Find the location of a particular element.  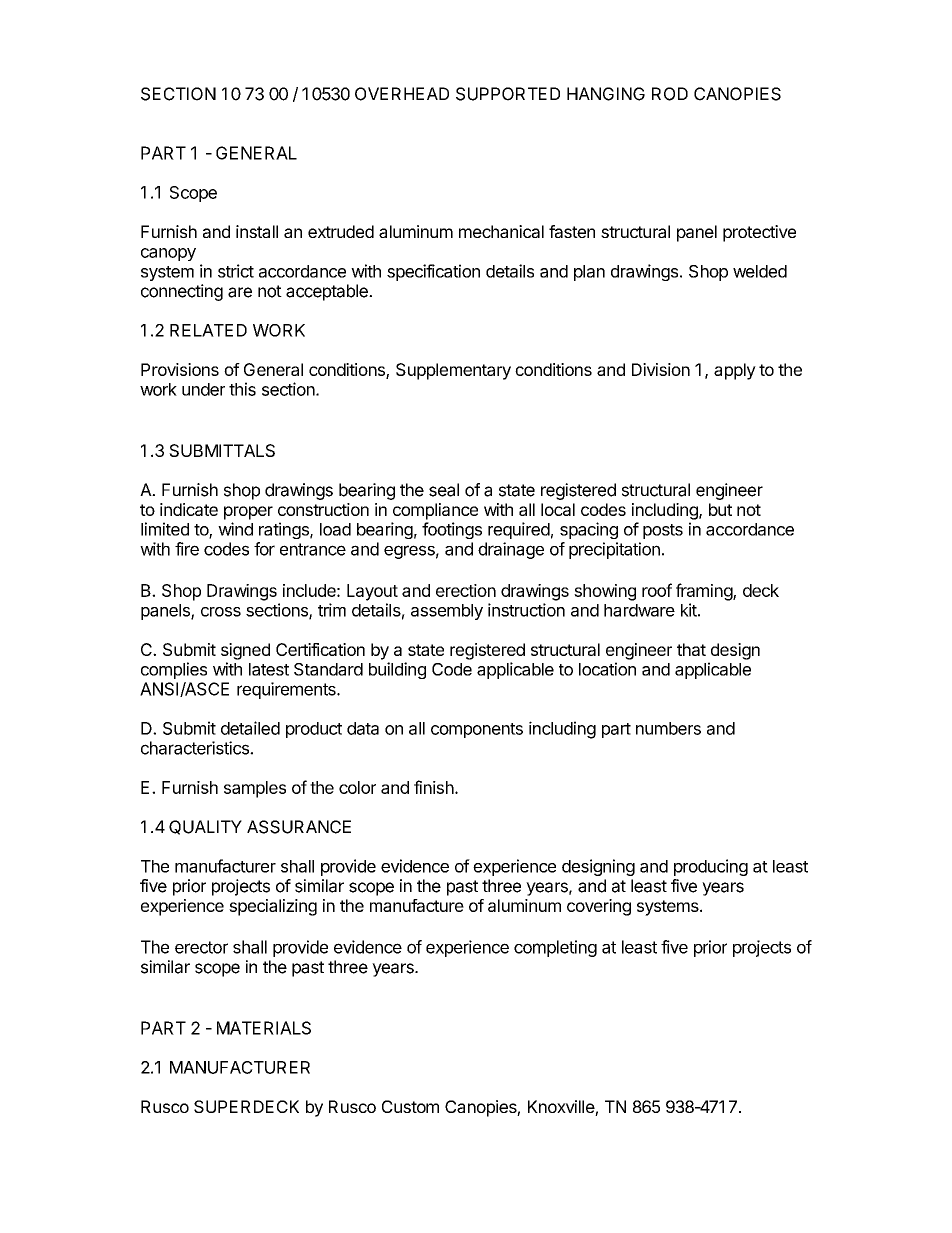

HANGING is located at coordinates (606, 94).
